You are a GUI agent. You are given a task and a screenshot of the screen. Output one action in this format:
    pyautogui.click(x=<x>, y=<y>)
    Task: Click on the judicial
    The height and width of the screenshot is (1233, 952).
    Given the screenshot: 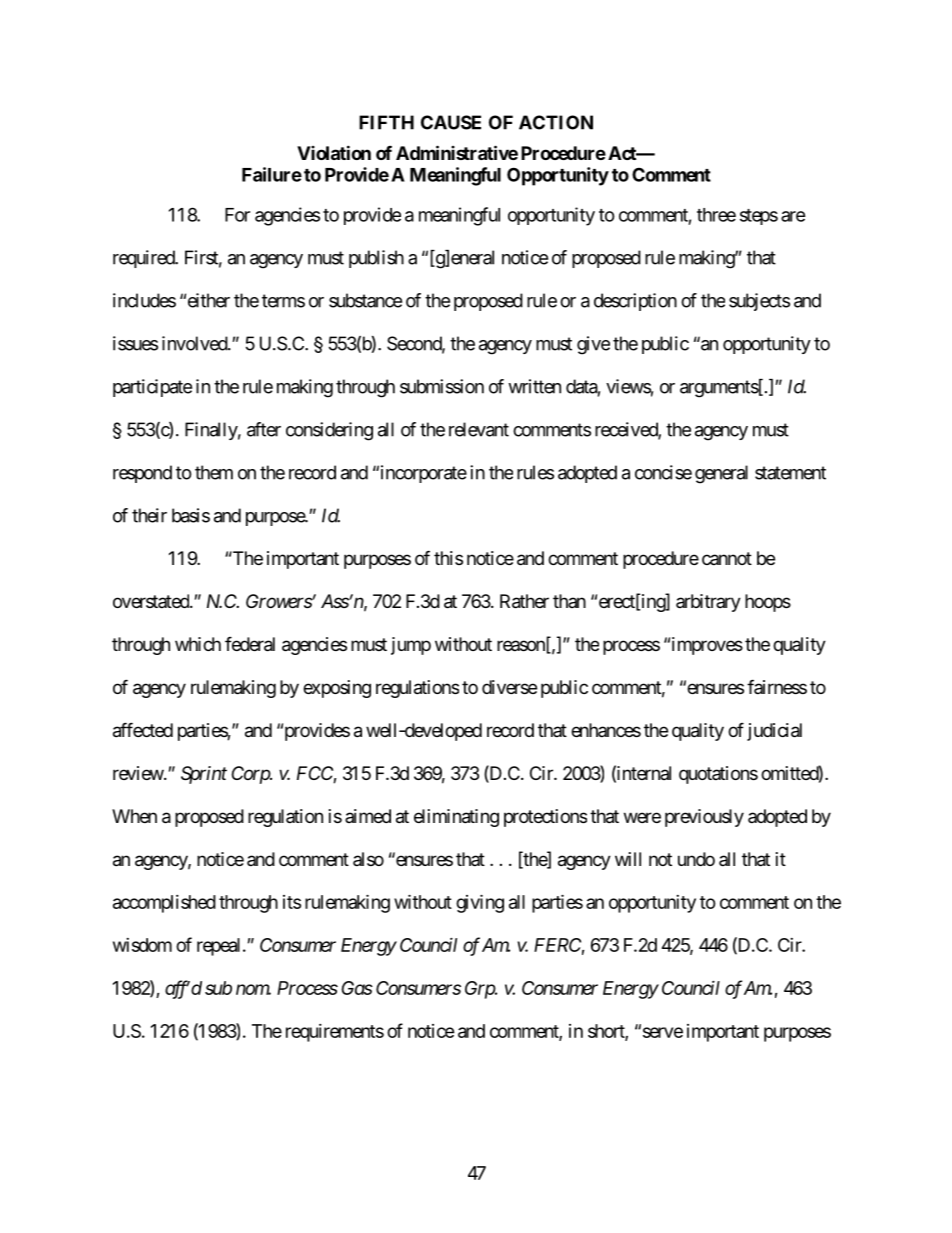 What is the action you would take?
    pyautogui.click(x=774, y=732)
